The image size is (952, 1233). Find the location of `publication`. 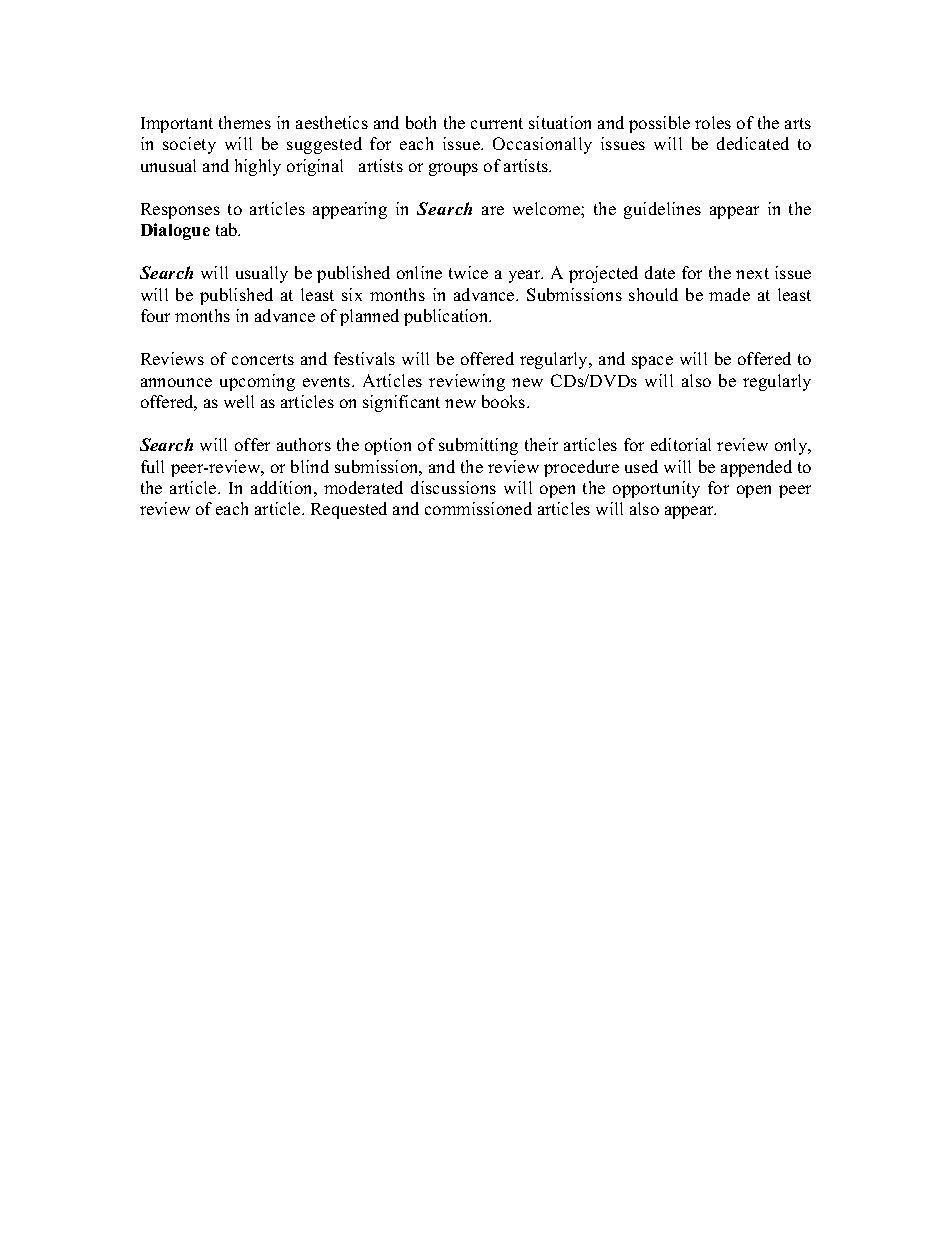

publication is located at coordinates (447, 317).
